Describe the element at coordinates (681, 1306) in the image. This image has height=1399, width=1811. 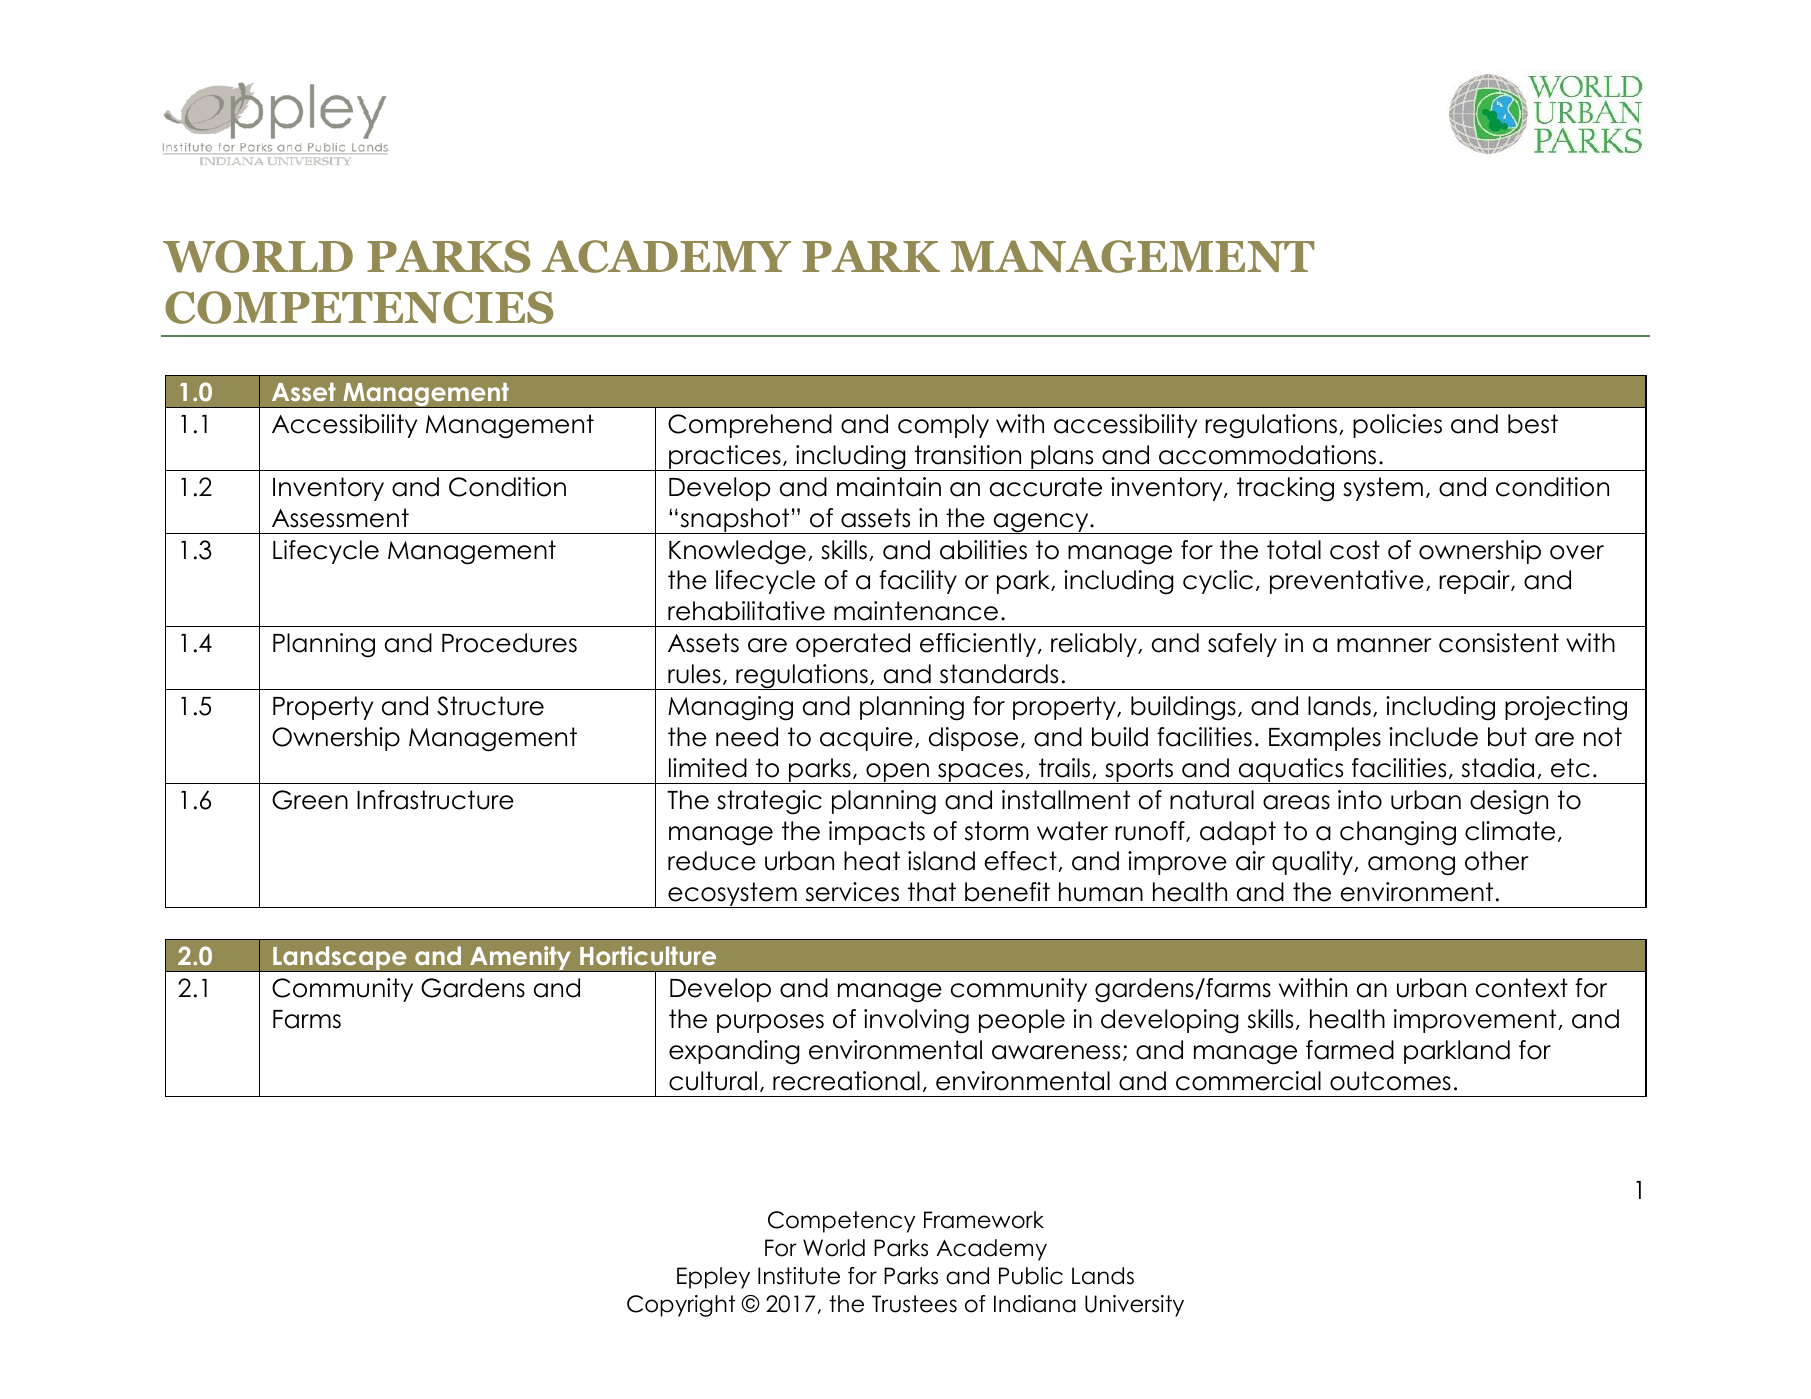
I see `Copyright` at that location.
